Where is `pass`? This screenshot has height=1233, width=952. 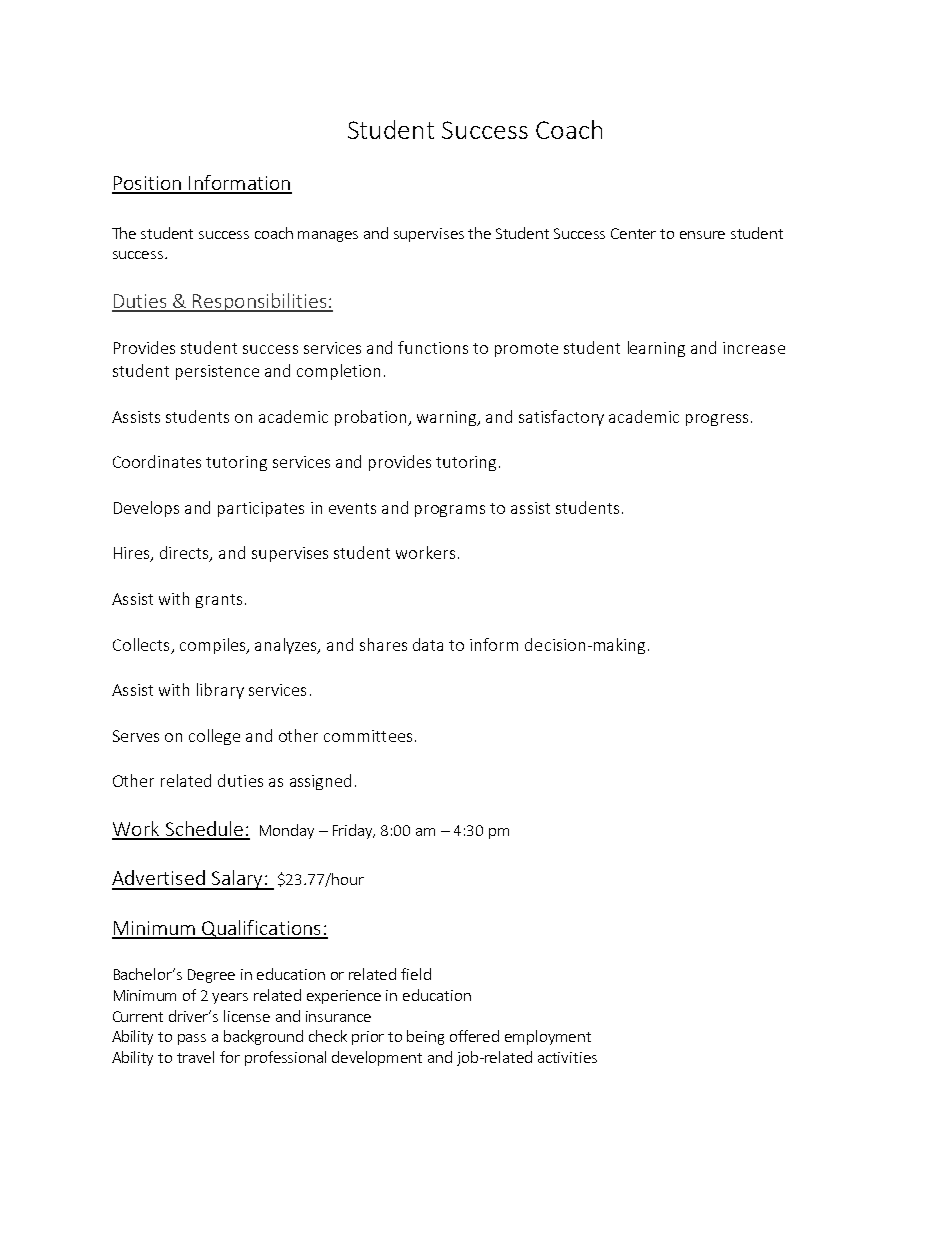 pass is located at coordinates (192, 1039).
